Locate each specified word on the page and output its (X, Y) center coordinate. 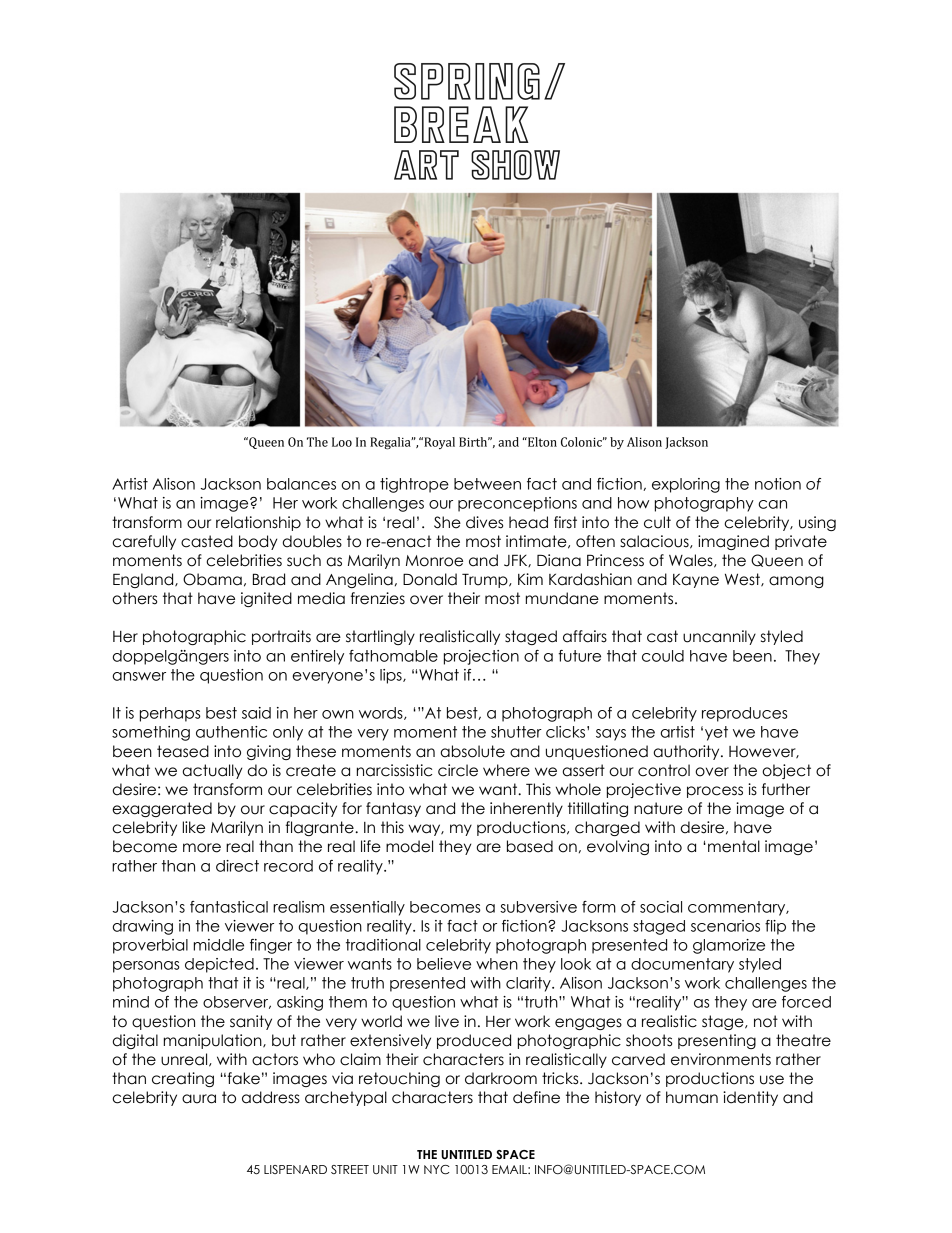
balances (301, 484)
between (487, 484)
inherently (526, 809)
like (194, 827)
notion (778, 484)
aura (199, 1099)
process (715, 792)
